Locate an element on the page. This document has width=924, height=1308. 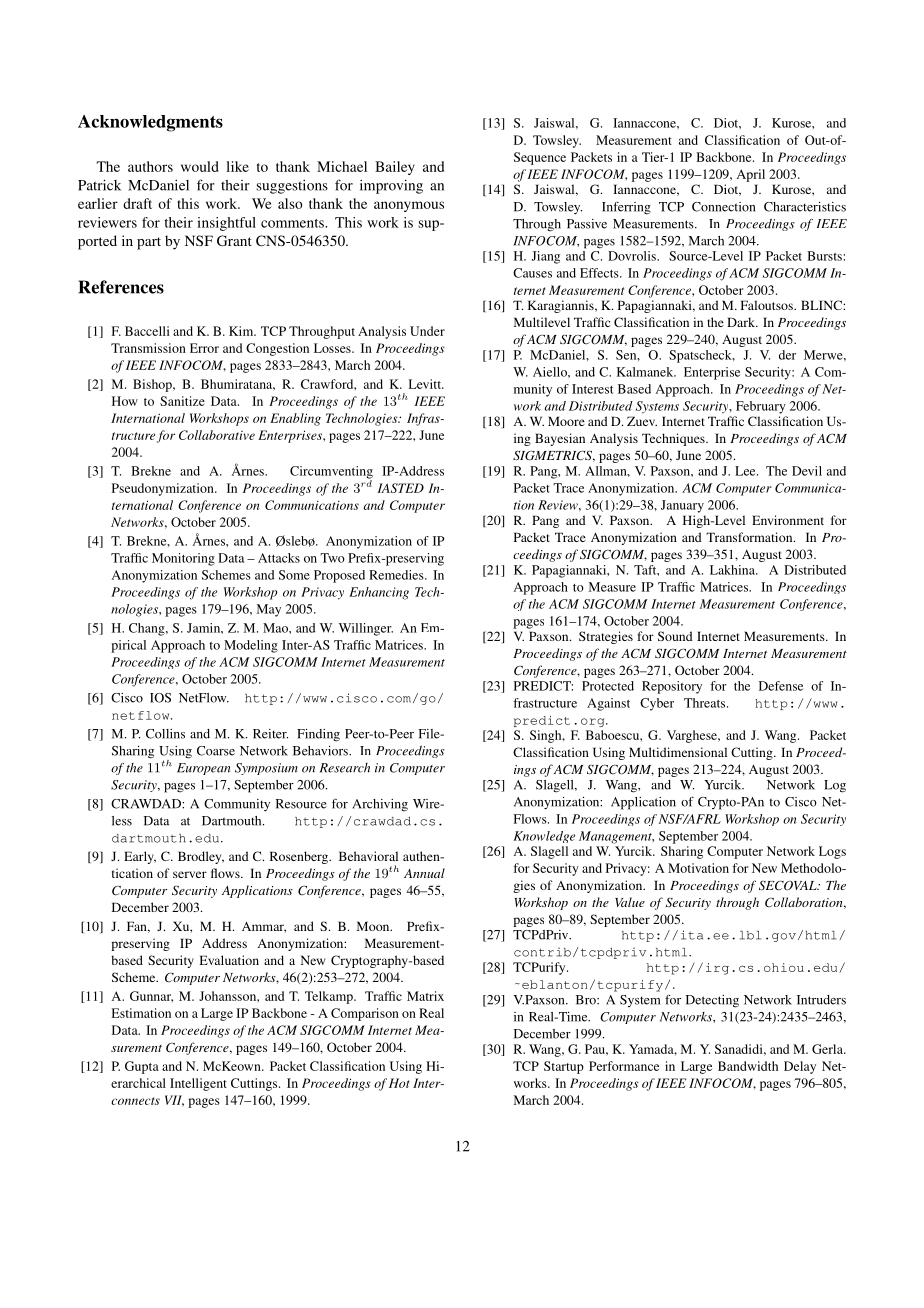
Bailey is located at coordinates (395, 168).
